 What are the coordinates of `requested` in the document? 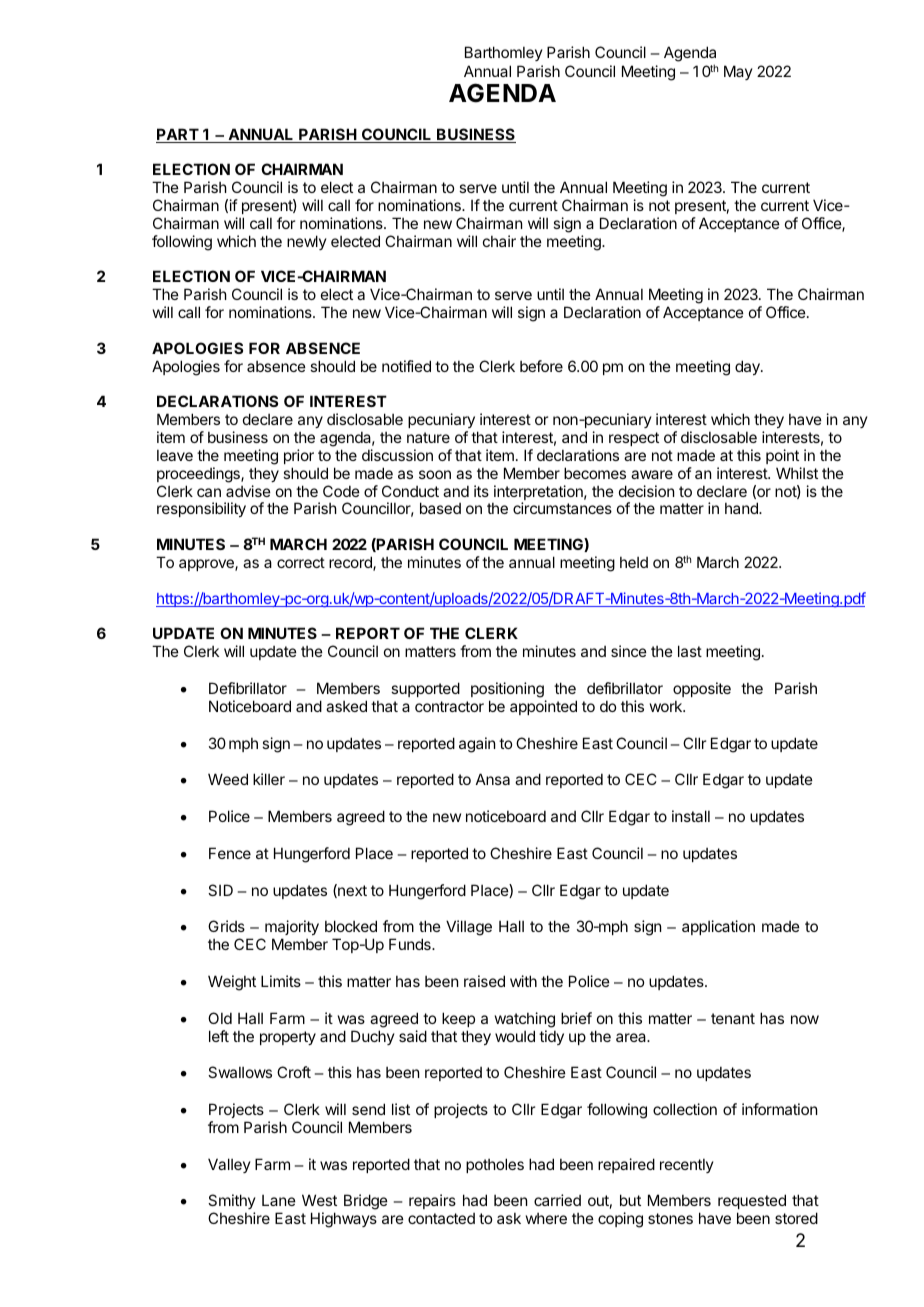 It's located at (752, 1203).
